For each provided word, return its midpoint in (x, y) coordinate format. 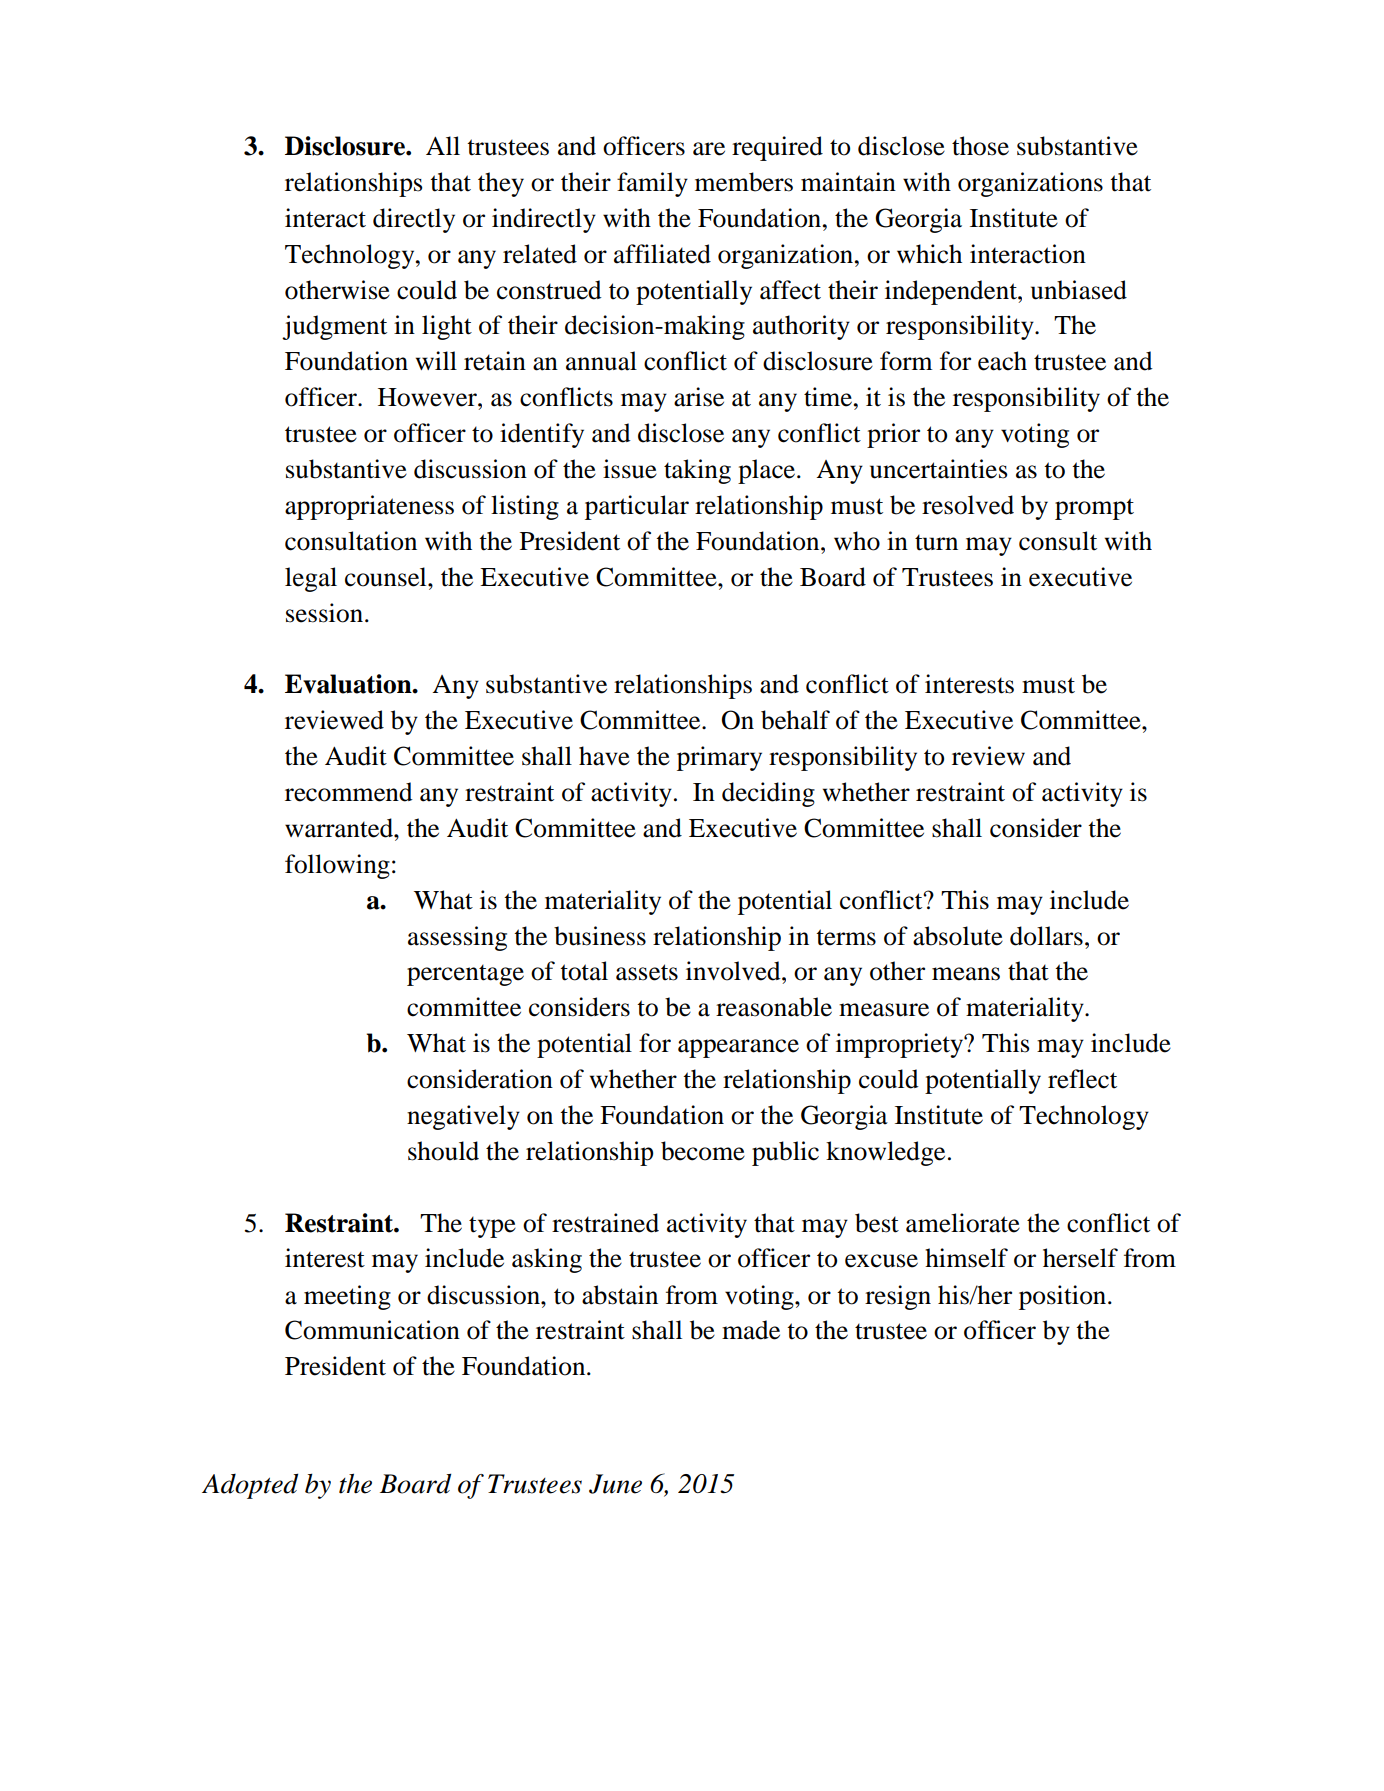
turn (936, 542)
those (980, 146)
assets (647, 972)
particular (637, 507)
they (501, 184)
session (324, 613)
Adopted (250, 1486)
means (966, 974)
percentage (465, 975)
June (615, 1484)
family (652, 184)
